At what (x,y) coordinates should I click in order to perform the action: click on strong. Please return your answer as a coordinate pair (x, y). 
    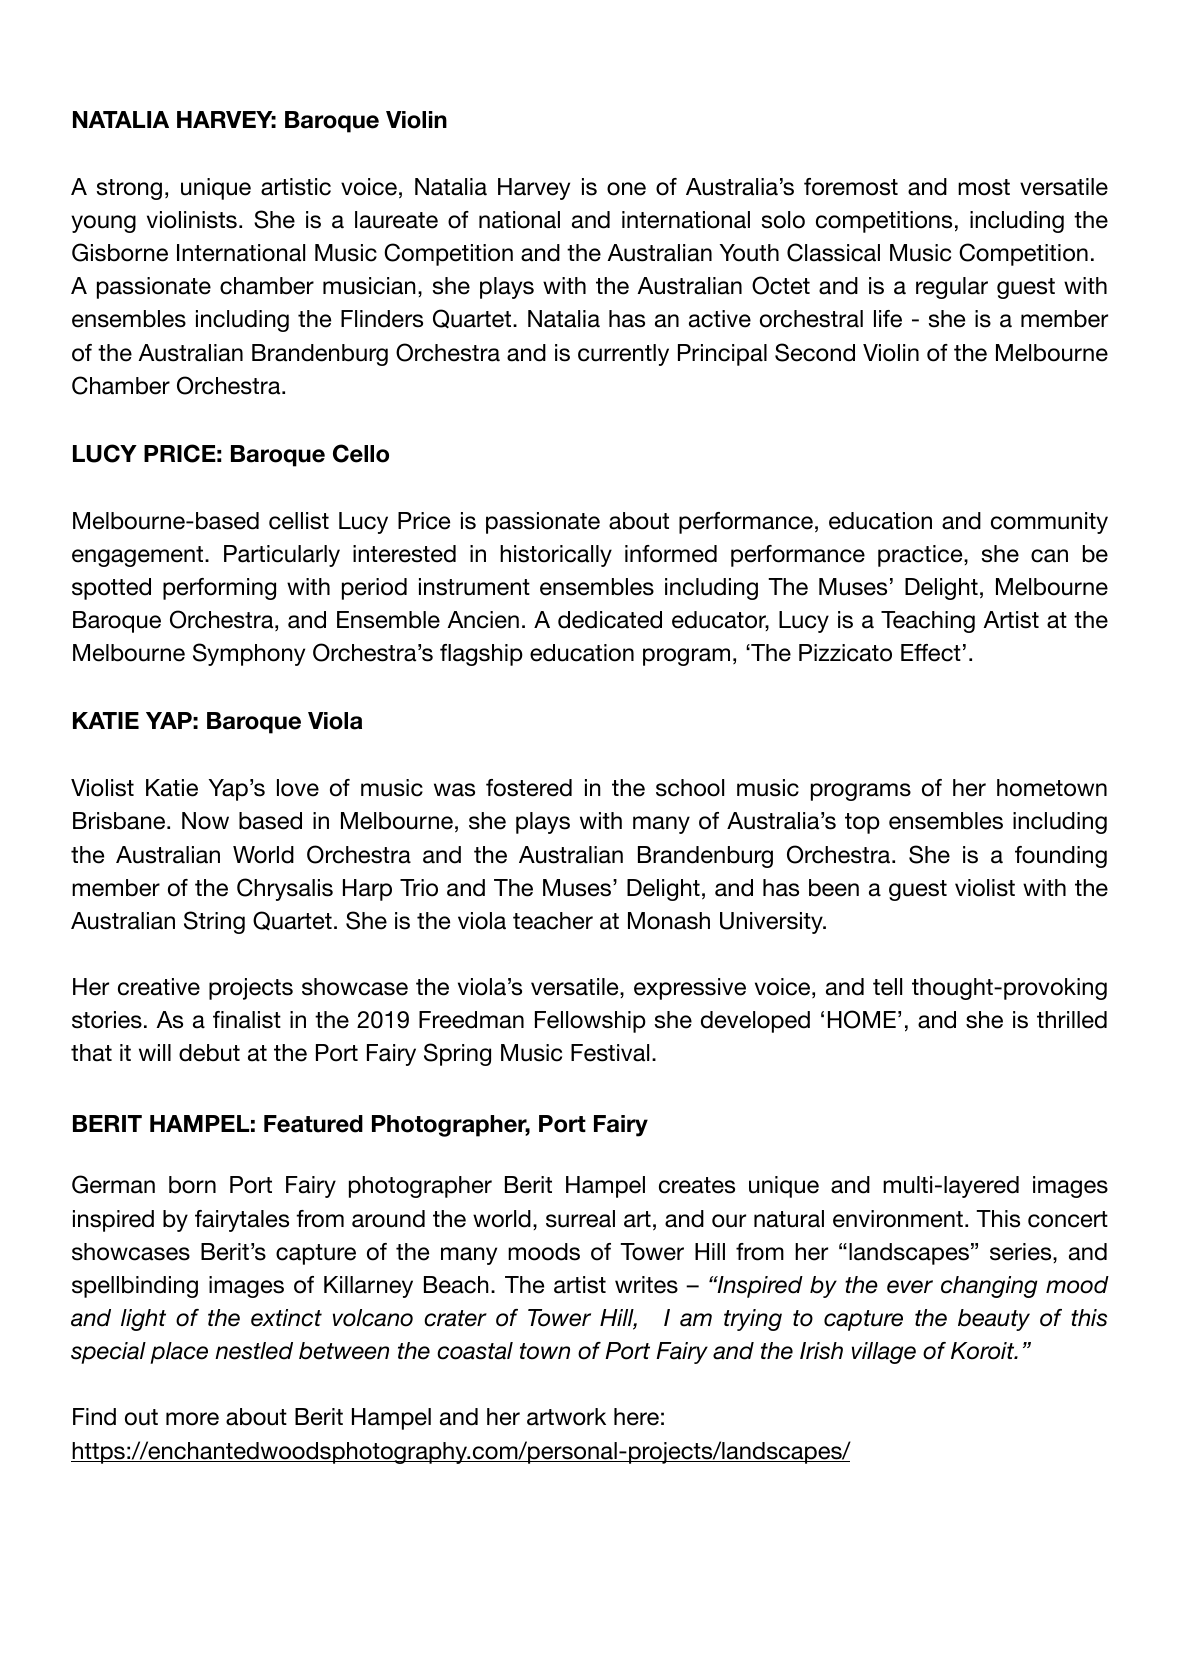
    Looking at the image, I should click on (129, 189).
